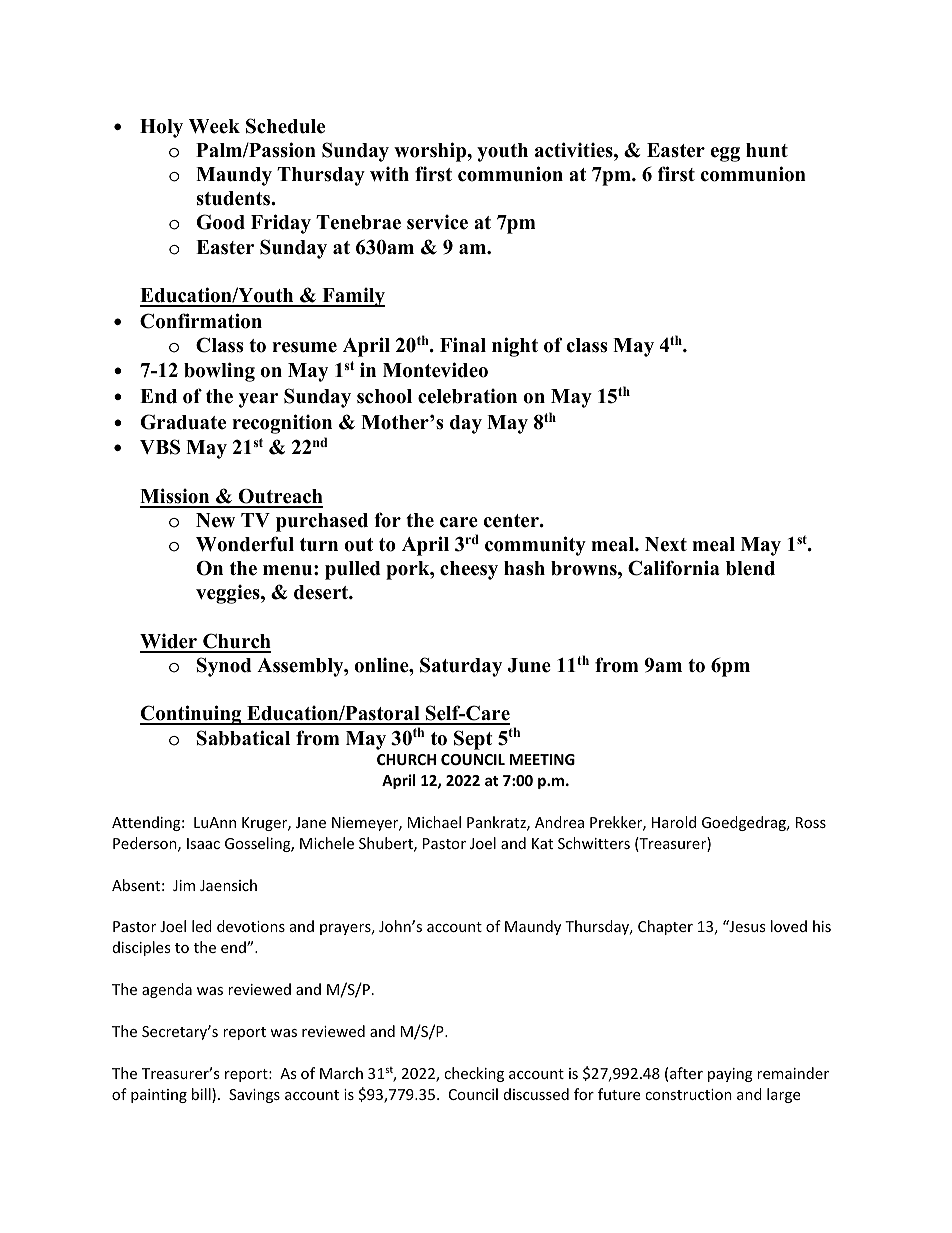  Describe the element at coordinates (202, 1095) in the screenshot. I see `bill` at that location.
